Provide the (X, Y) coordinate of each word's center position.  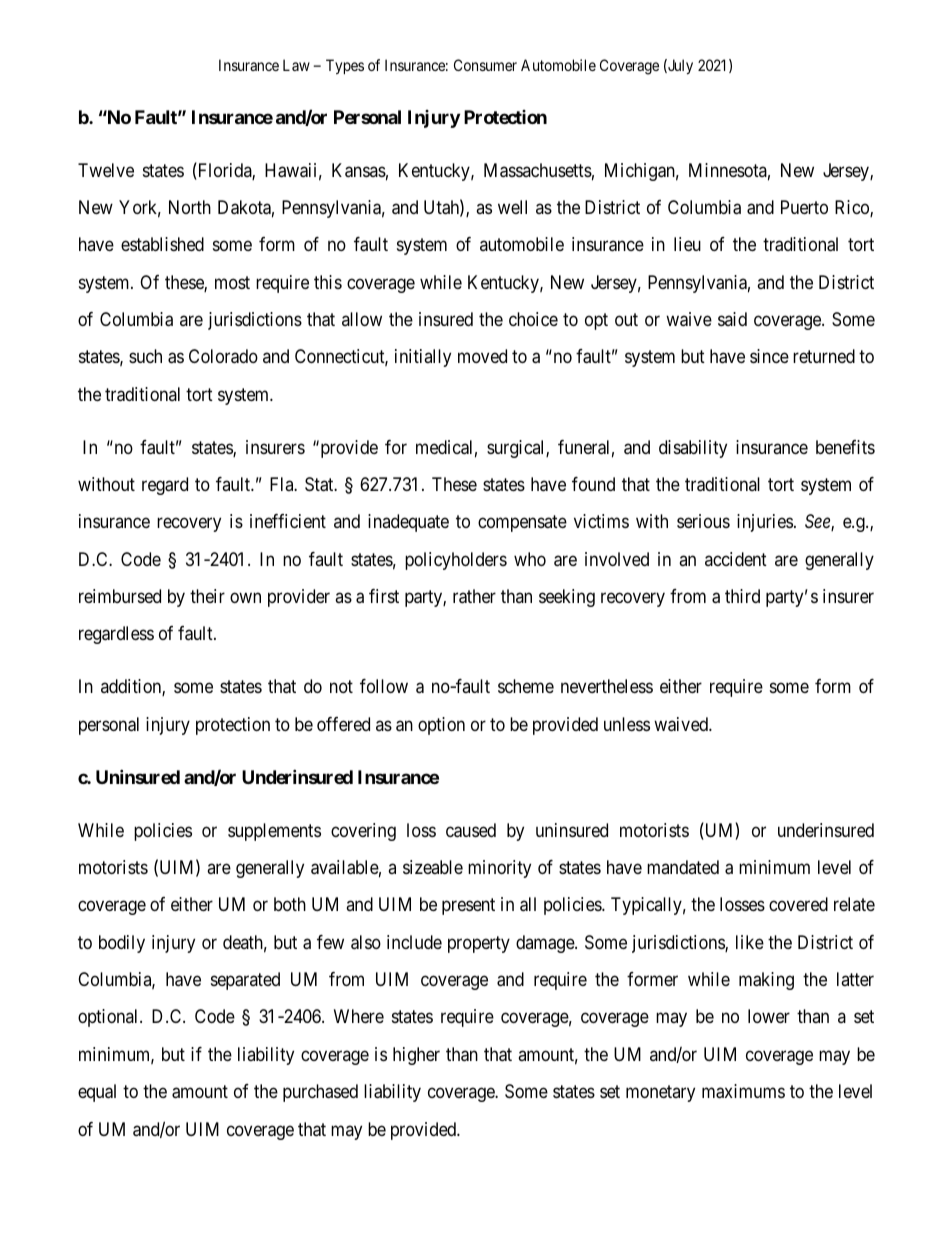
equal (97, 1093)
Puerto (804, 207)
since (769, 356)
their (207, 596)
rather (474, 596)
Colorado (223, 356)
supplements (274, 832)
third (742, 596)
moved (482, 356)
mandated (683, 867)
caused (471, 830)
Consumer (485, 65)
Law (296, 65)
